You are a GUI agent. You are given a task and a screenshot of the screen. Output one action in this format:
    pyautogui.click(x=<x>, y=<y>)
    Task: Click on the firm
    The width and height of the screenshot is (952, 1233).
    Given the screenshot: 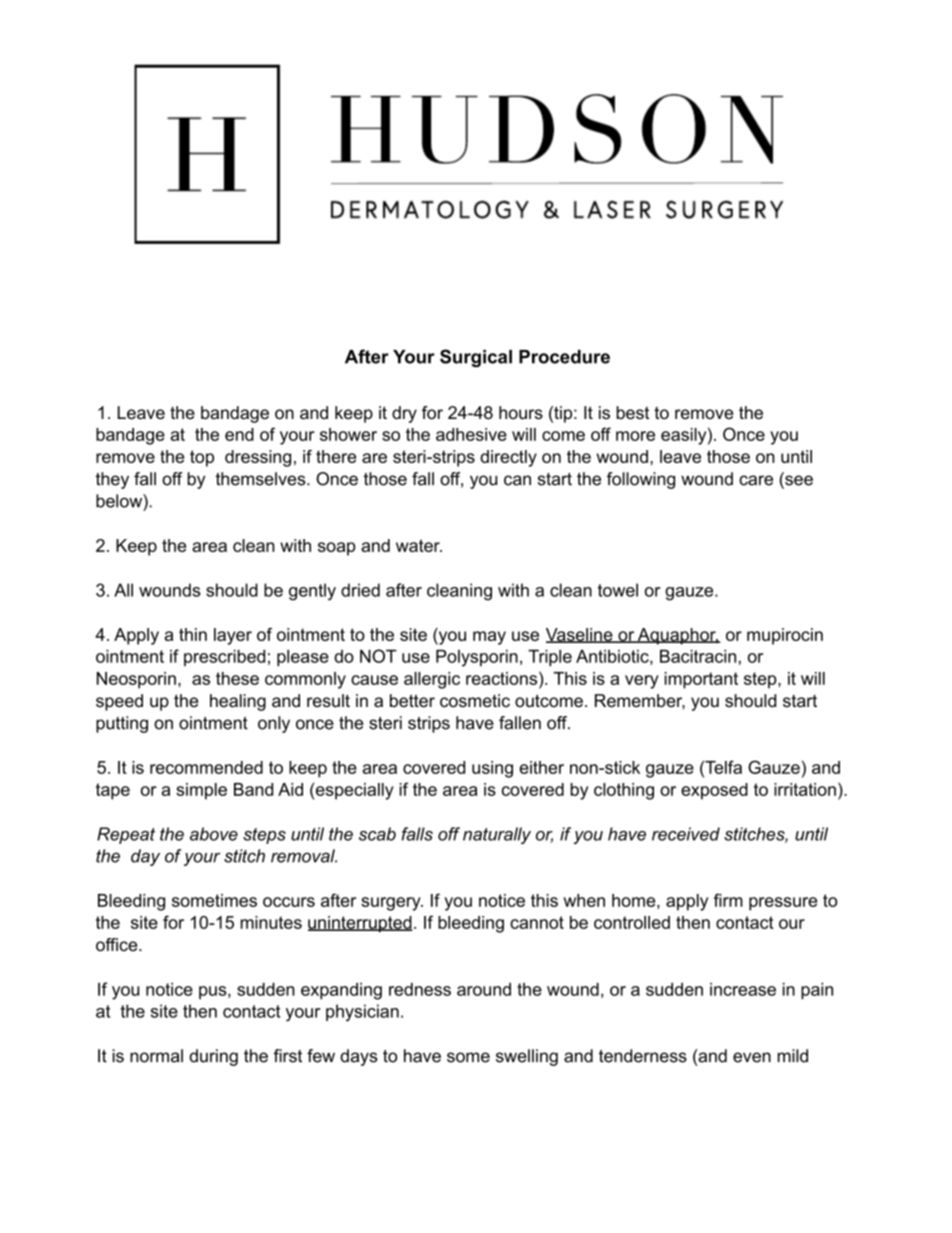 What is the action you would take?
    pyautogui.click(x=728, y=900)
